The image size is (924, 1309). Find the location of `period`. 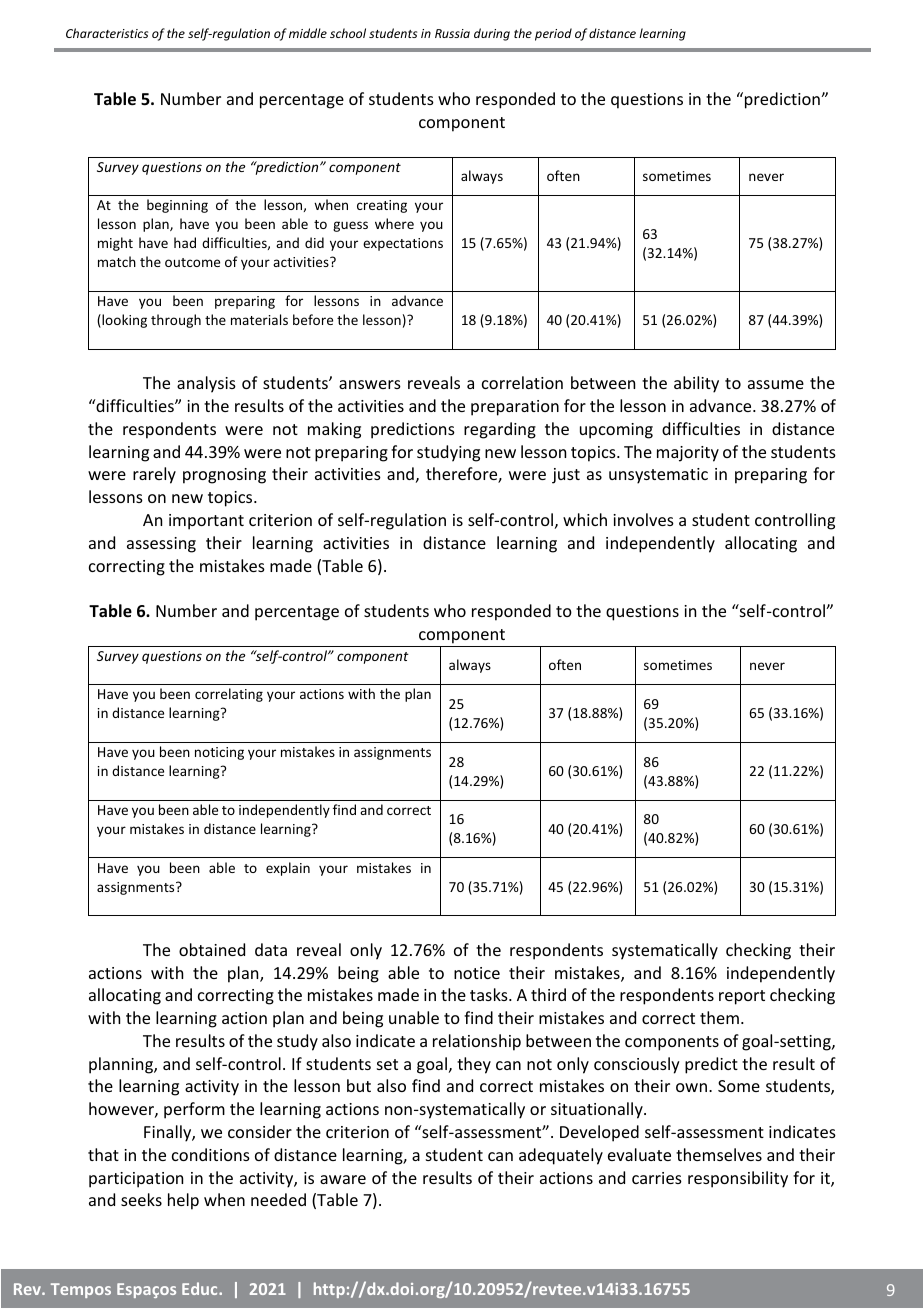

period is located at coordinates (553, 34).
